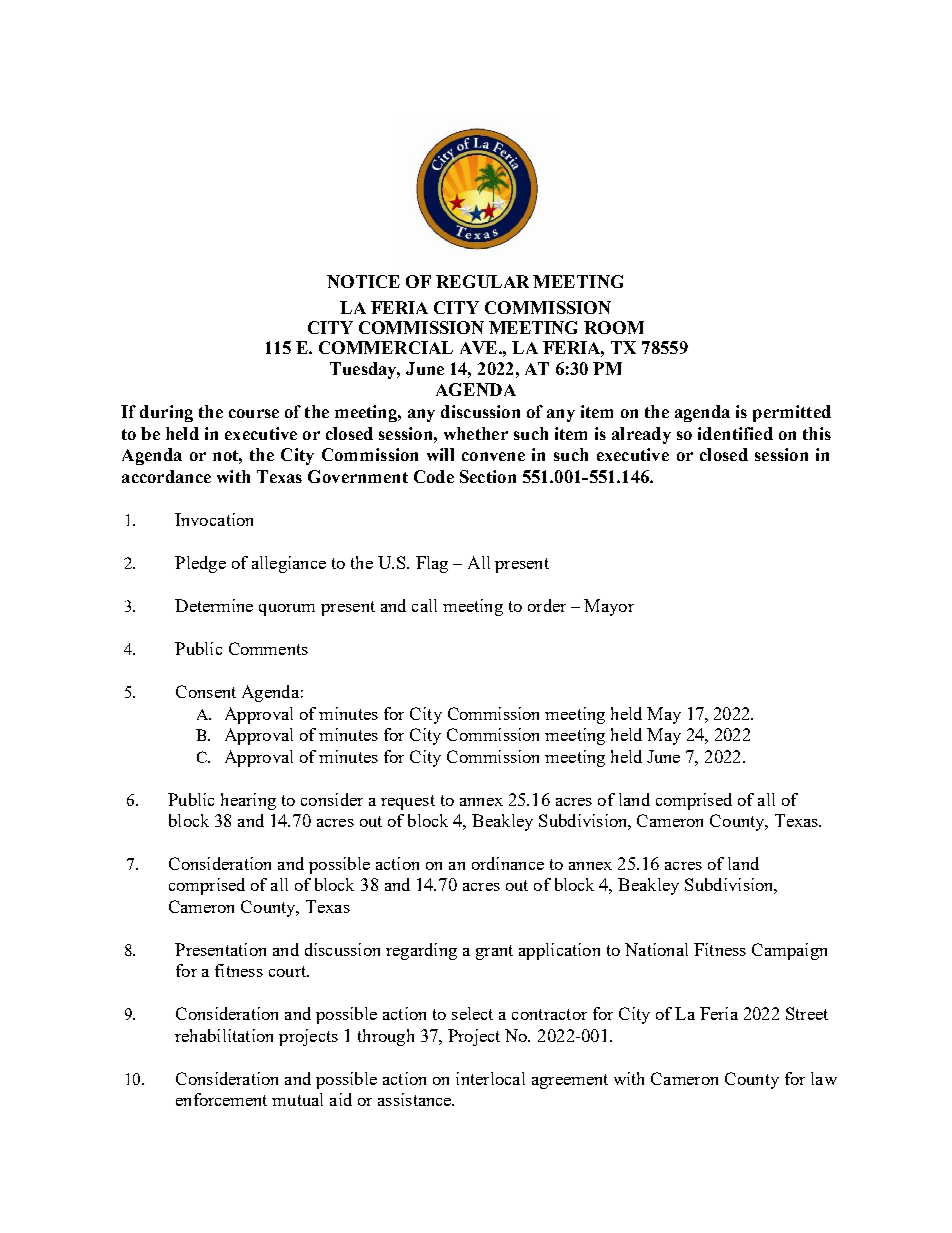 This screenshot has width=952, height=1233. Describe the element at coordinates (614, 327) in the screenshot. I see `ROOM` at that location.
